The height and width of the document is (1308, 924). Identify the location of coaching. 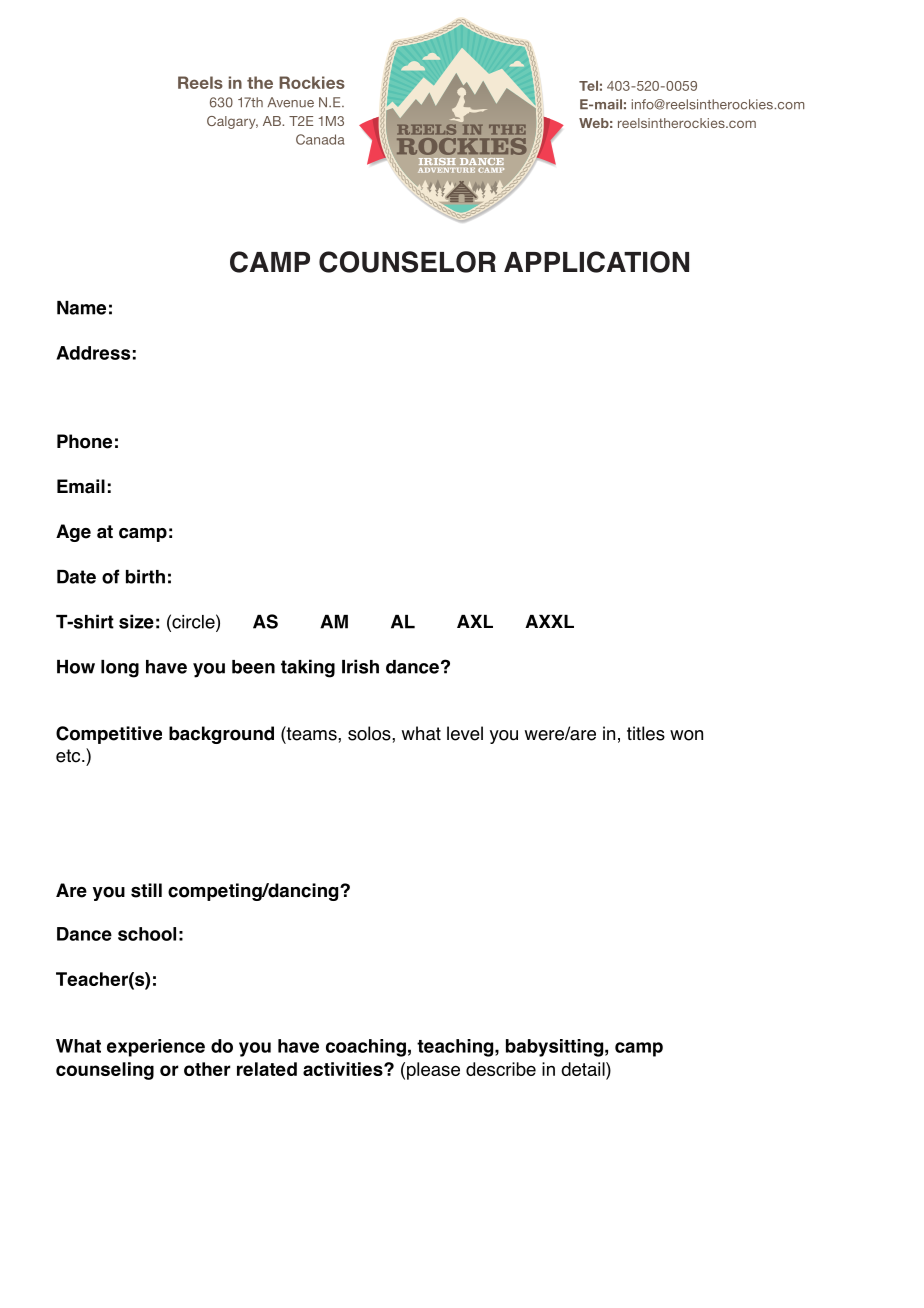
(366, 1048).
